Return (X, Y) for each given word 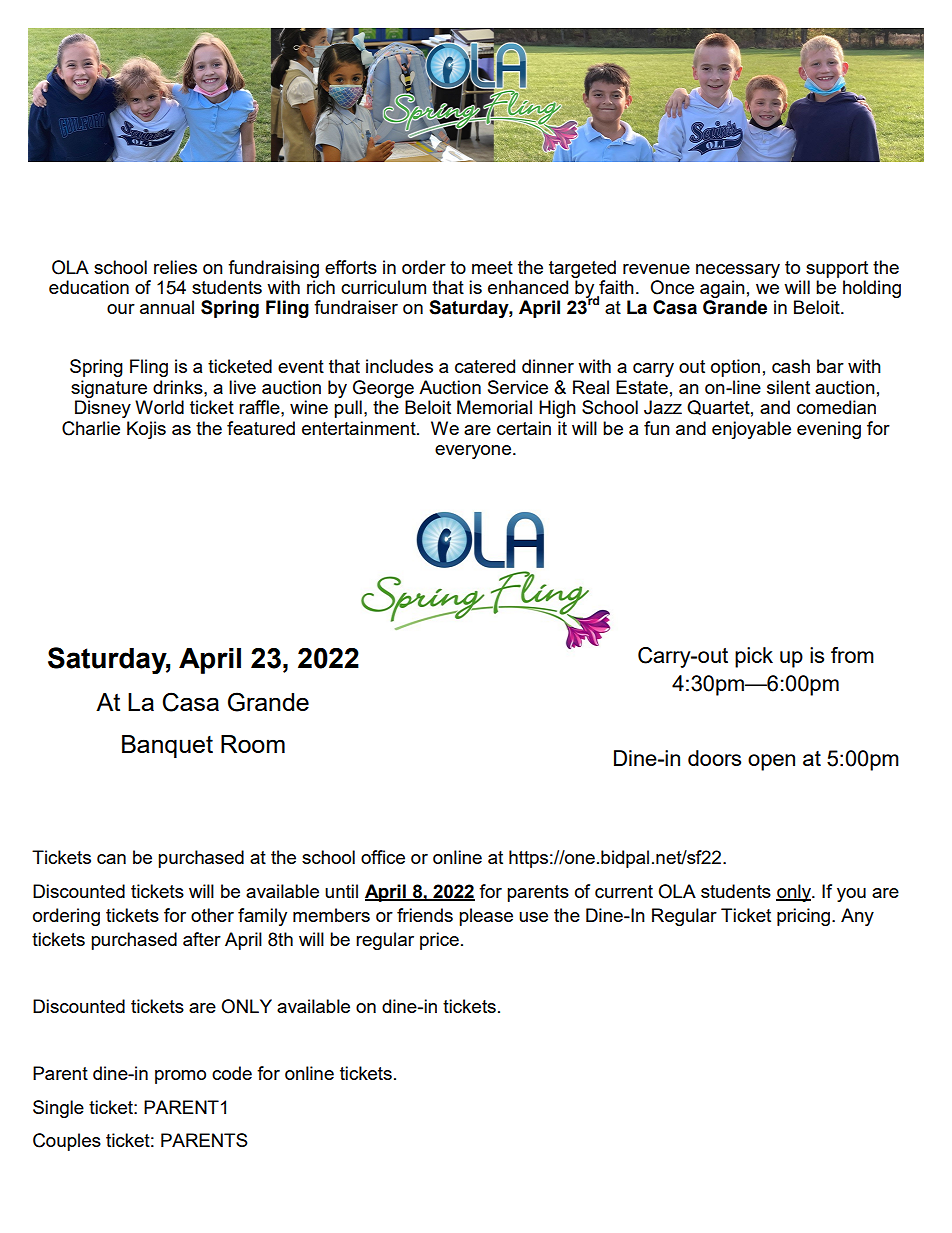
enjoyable (751, 430)
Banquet (167, 746)
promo (180, 1077)
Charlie (91, 428)
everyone (473, 452)
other (212, 915)
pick (754, 657)
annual (167, 307)
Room (253, 744)
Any (857, 917)
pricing (805, 917)
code (232, 1073)
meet (492, 267)
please (486, 917)
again (722, 289)
